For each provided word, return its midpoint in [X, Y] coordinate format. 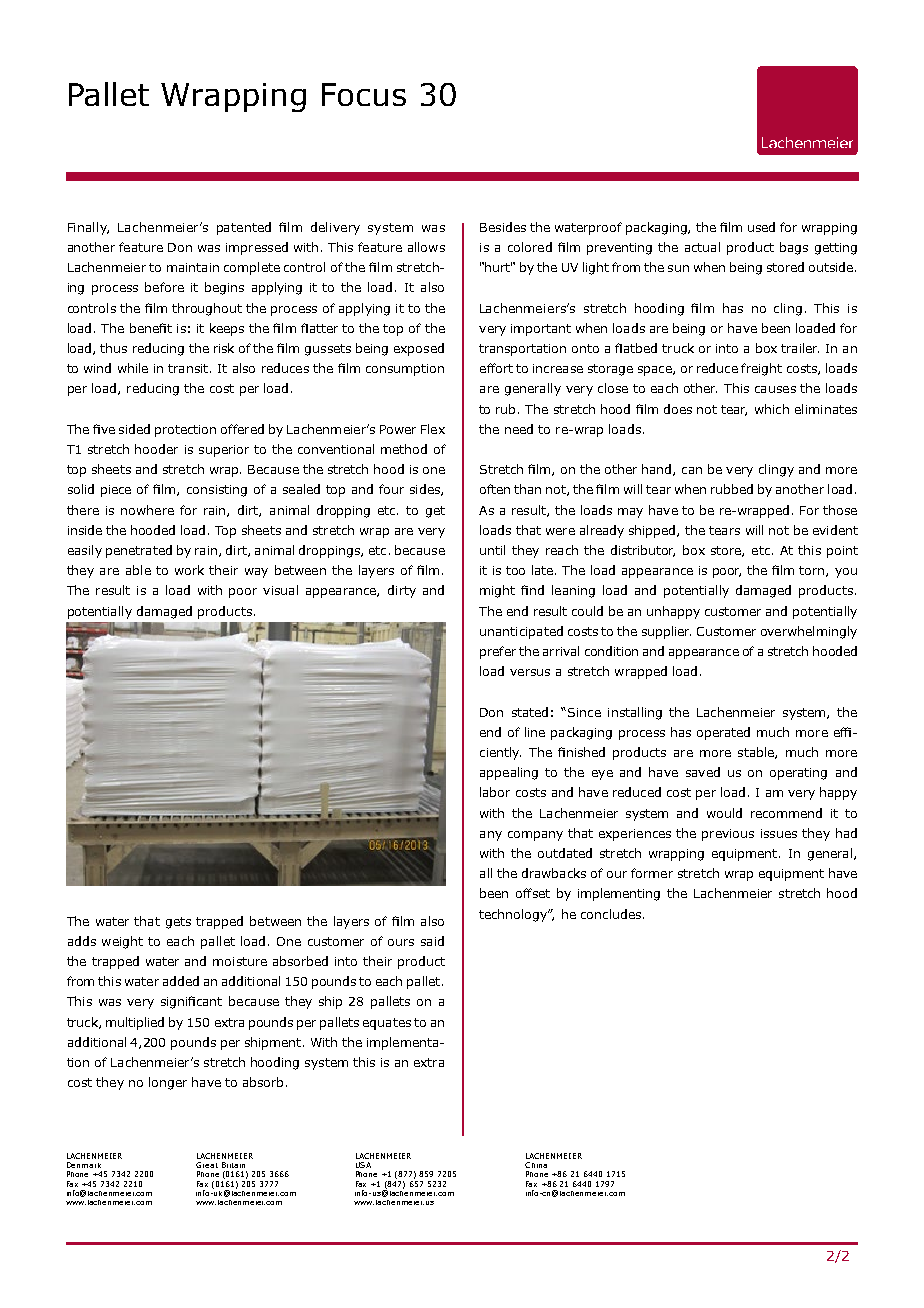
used [761, 227]
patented [244, 228]
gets [178, 923]
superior [224, 451]
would [724, 813]
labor [495, 792]
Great [207, 1165]
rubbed [732, 489]
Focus [364, 94]
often [495, 489]
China [536, 1165]
